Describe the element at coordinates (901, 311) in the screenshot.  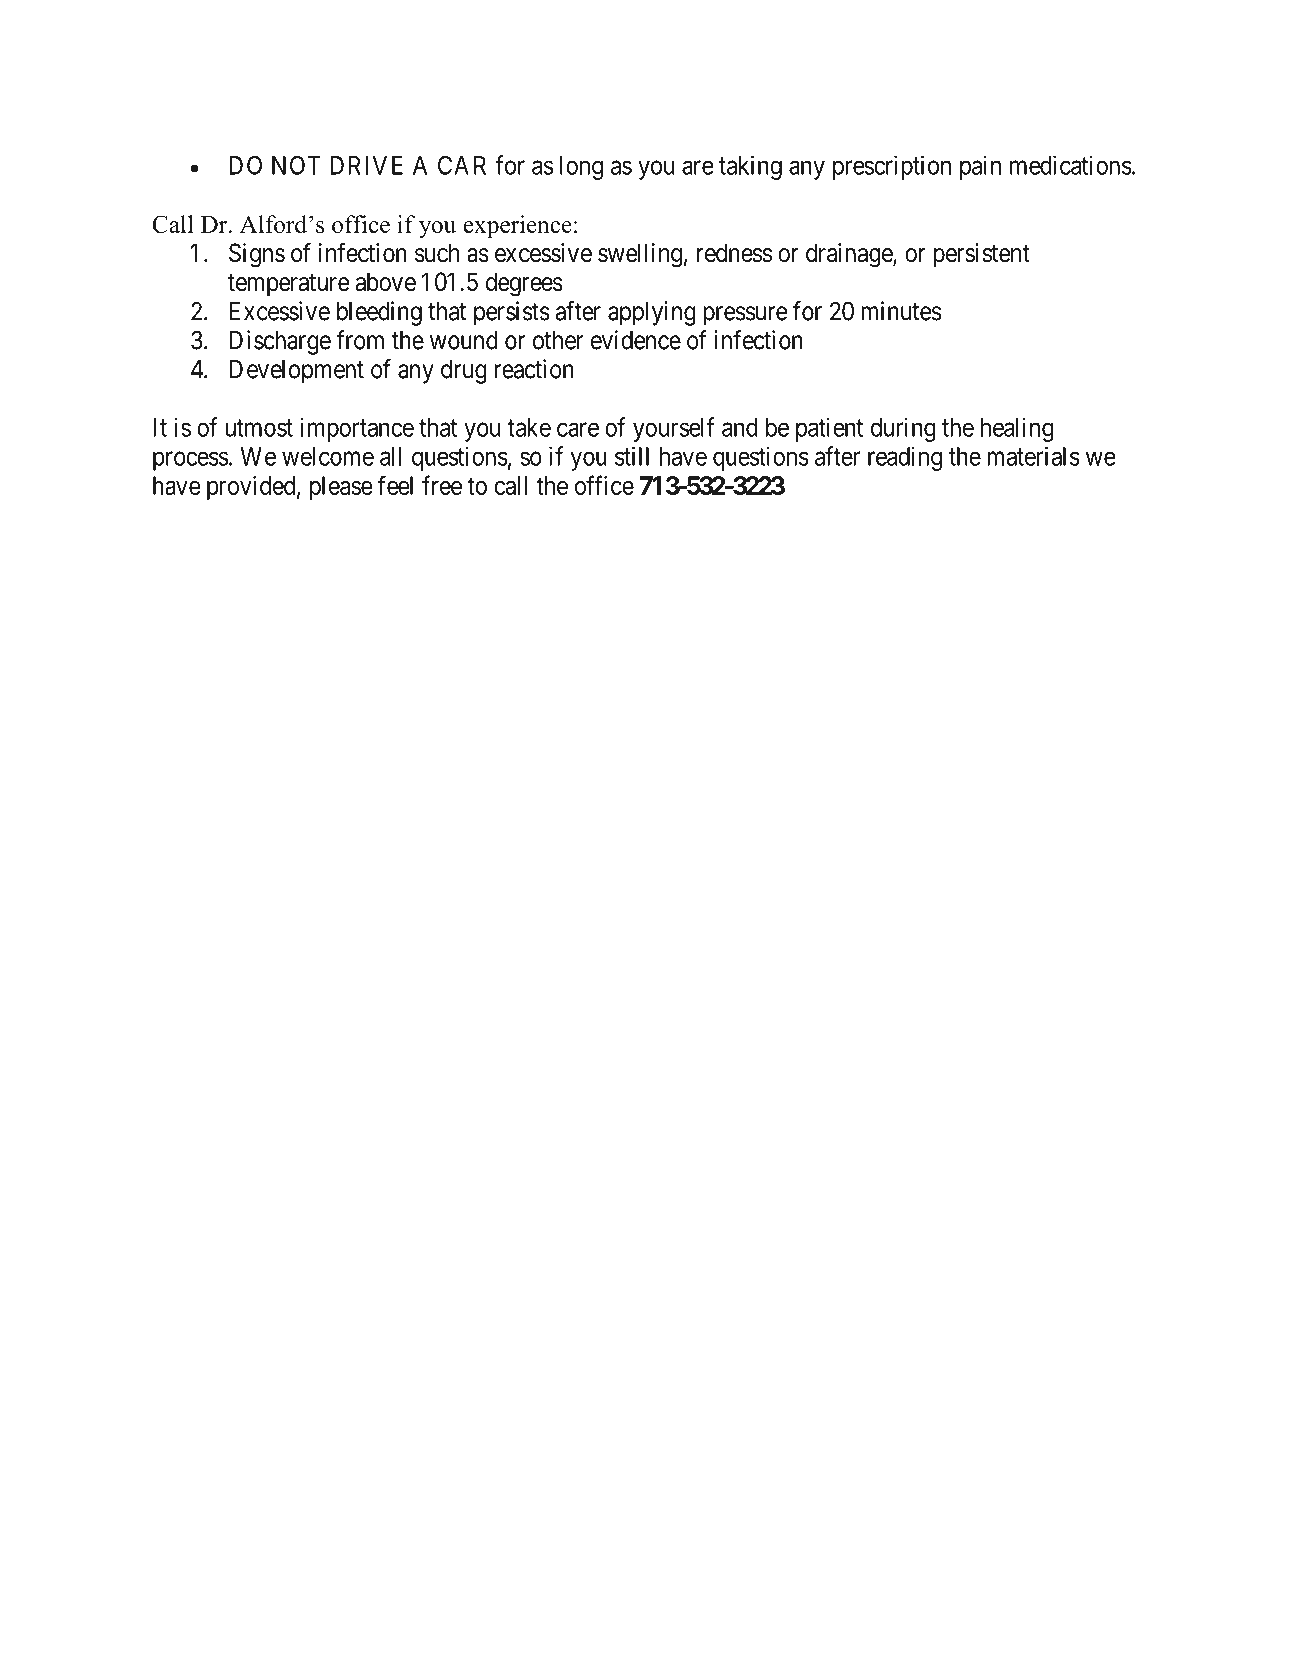
I see `minutes` at that location.
